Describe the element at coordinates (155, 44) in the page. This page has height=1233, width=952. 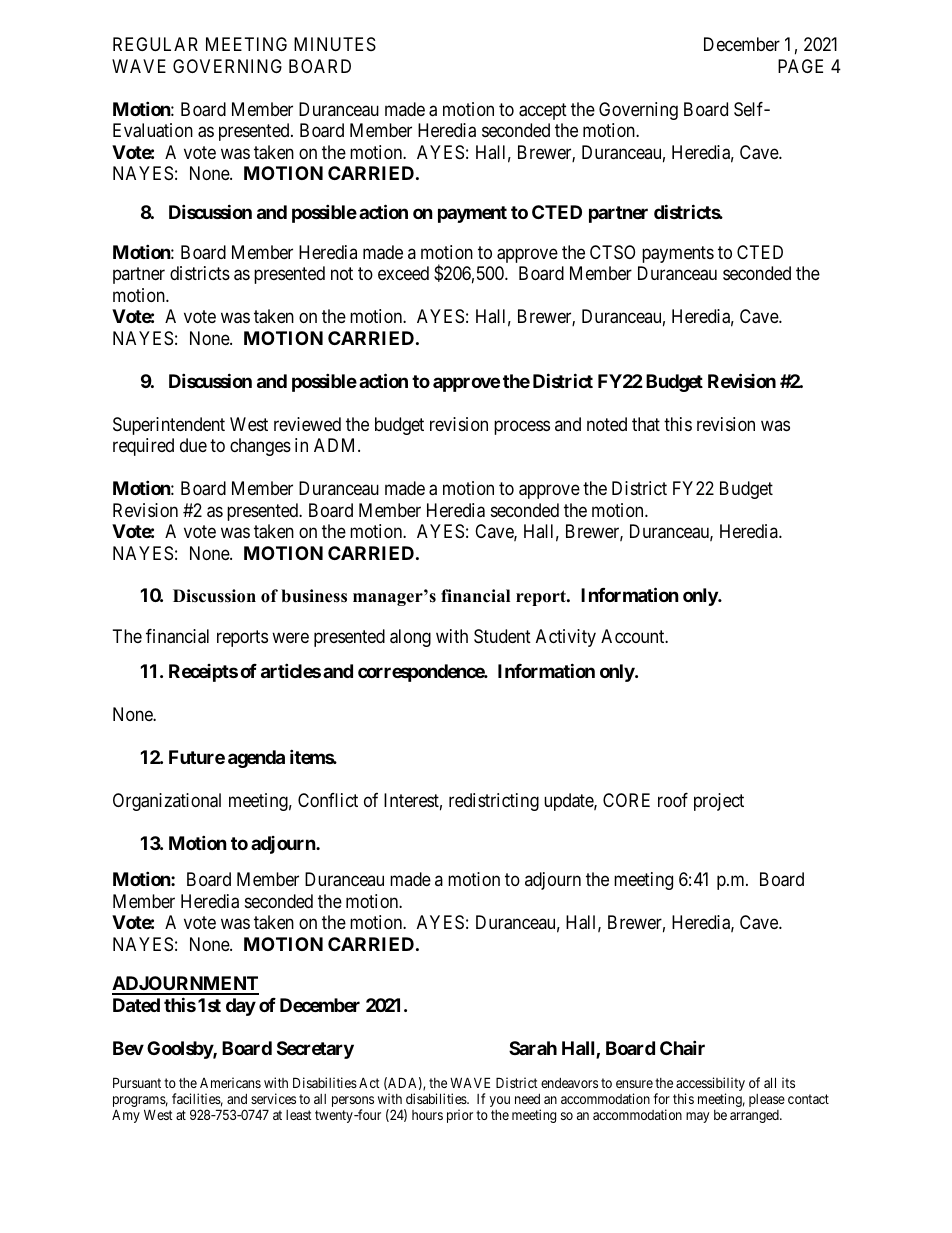
I see `REGULAR` at that location.
